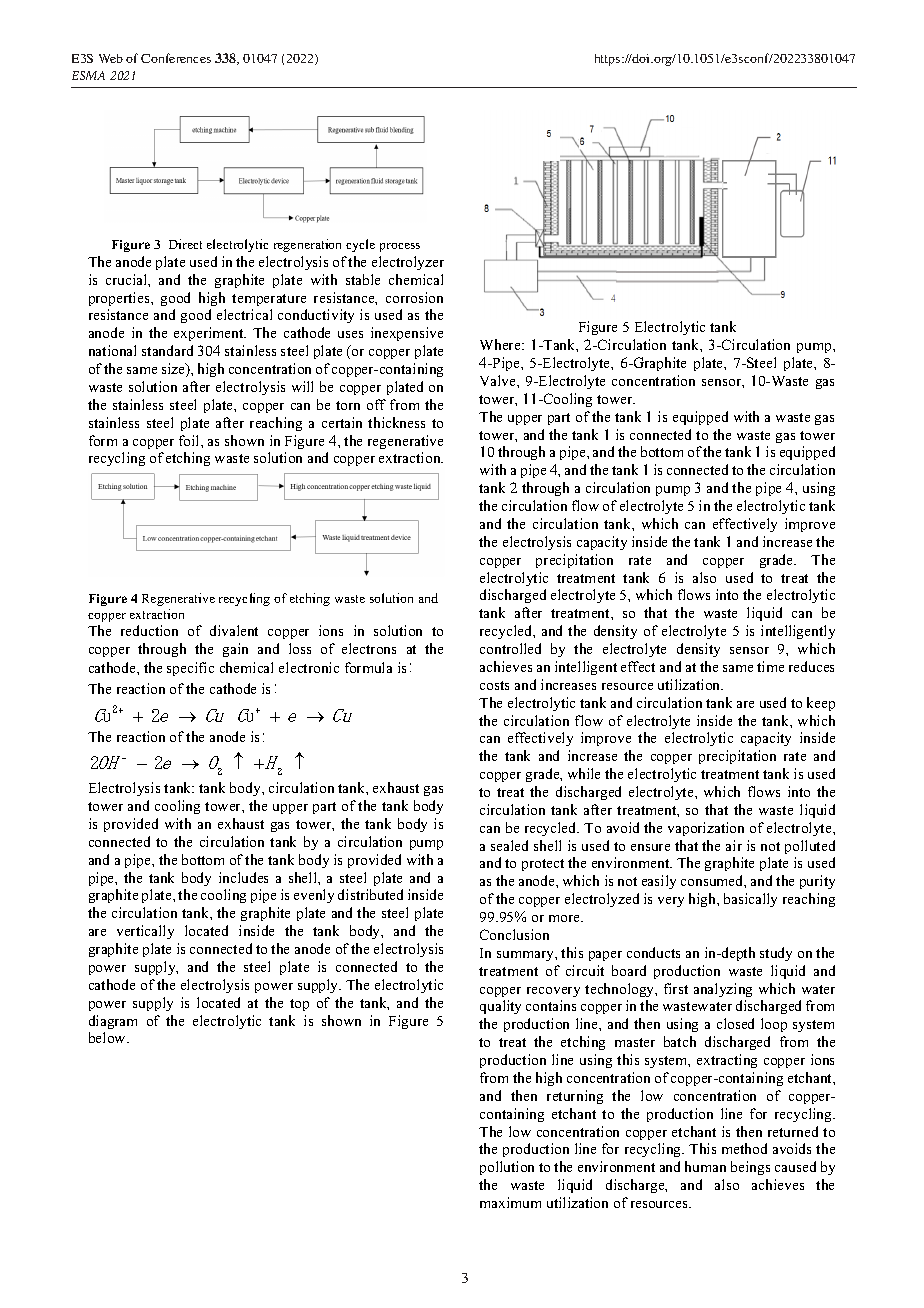 This screenshot has height=1308, width=924. Describe the element at coordinates (234, 630) in the screenshot. I see `divalent` at that location.
